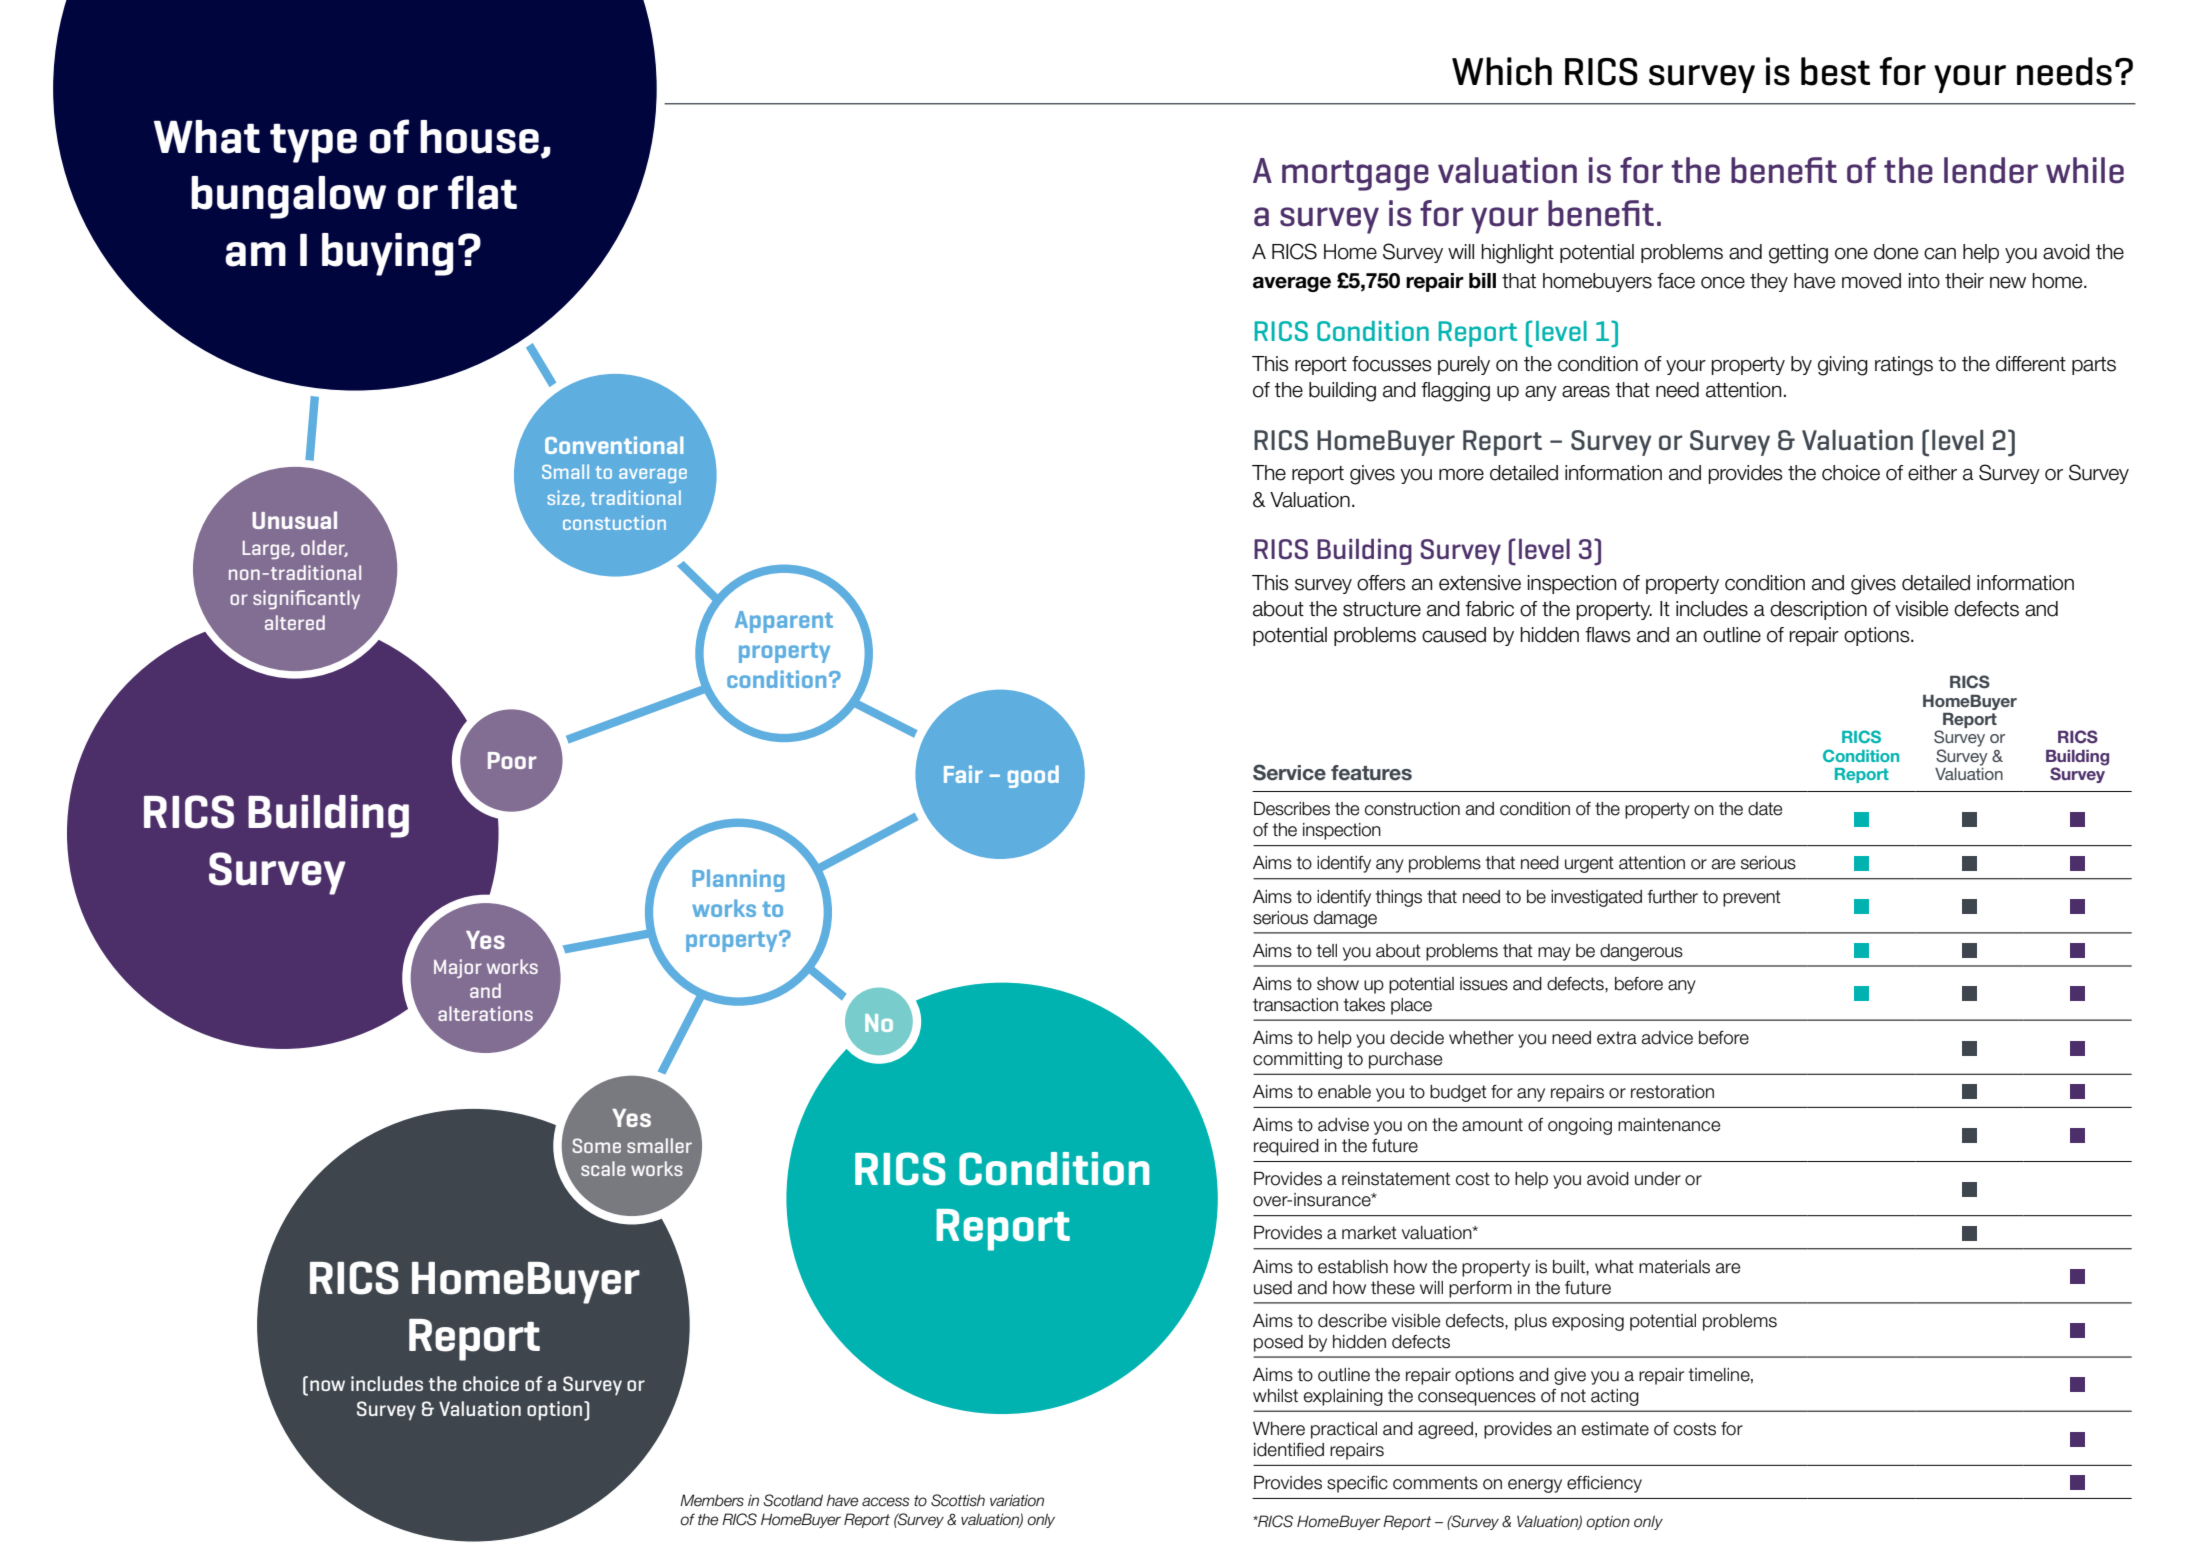 This page has width=2207, height=1566. Describe the element at coordinates (1355, 175) in the page. I see `mortgage` at that location.
